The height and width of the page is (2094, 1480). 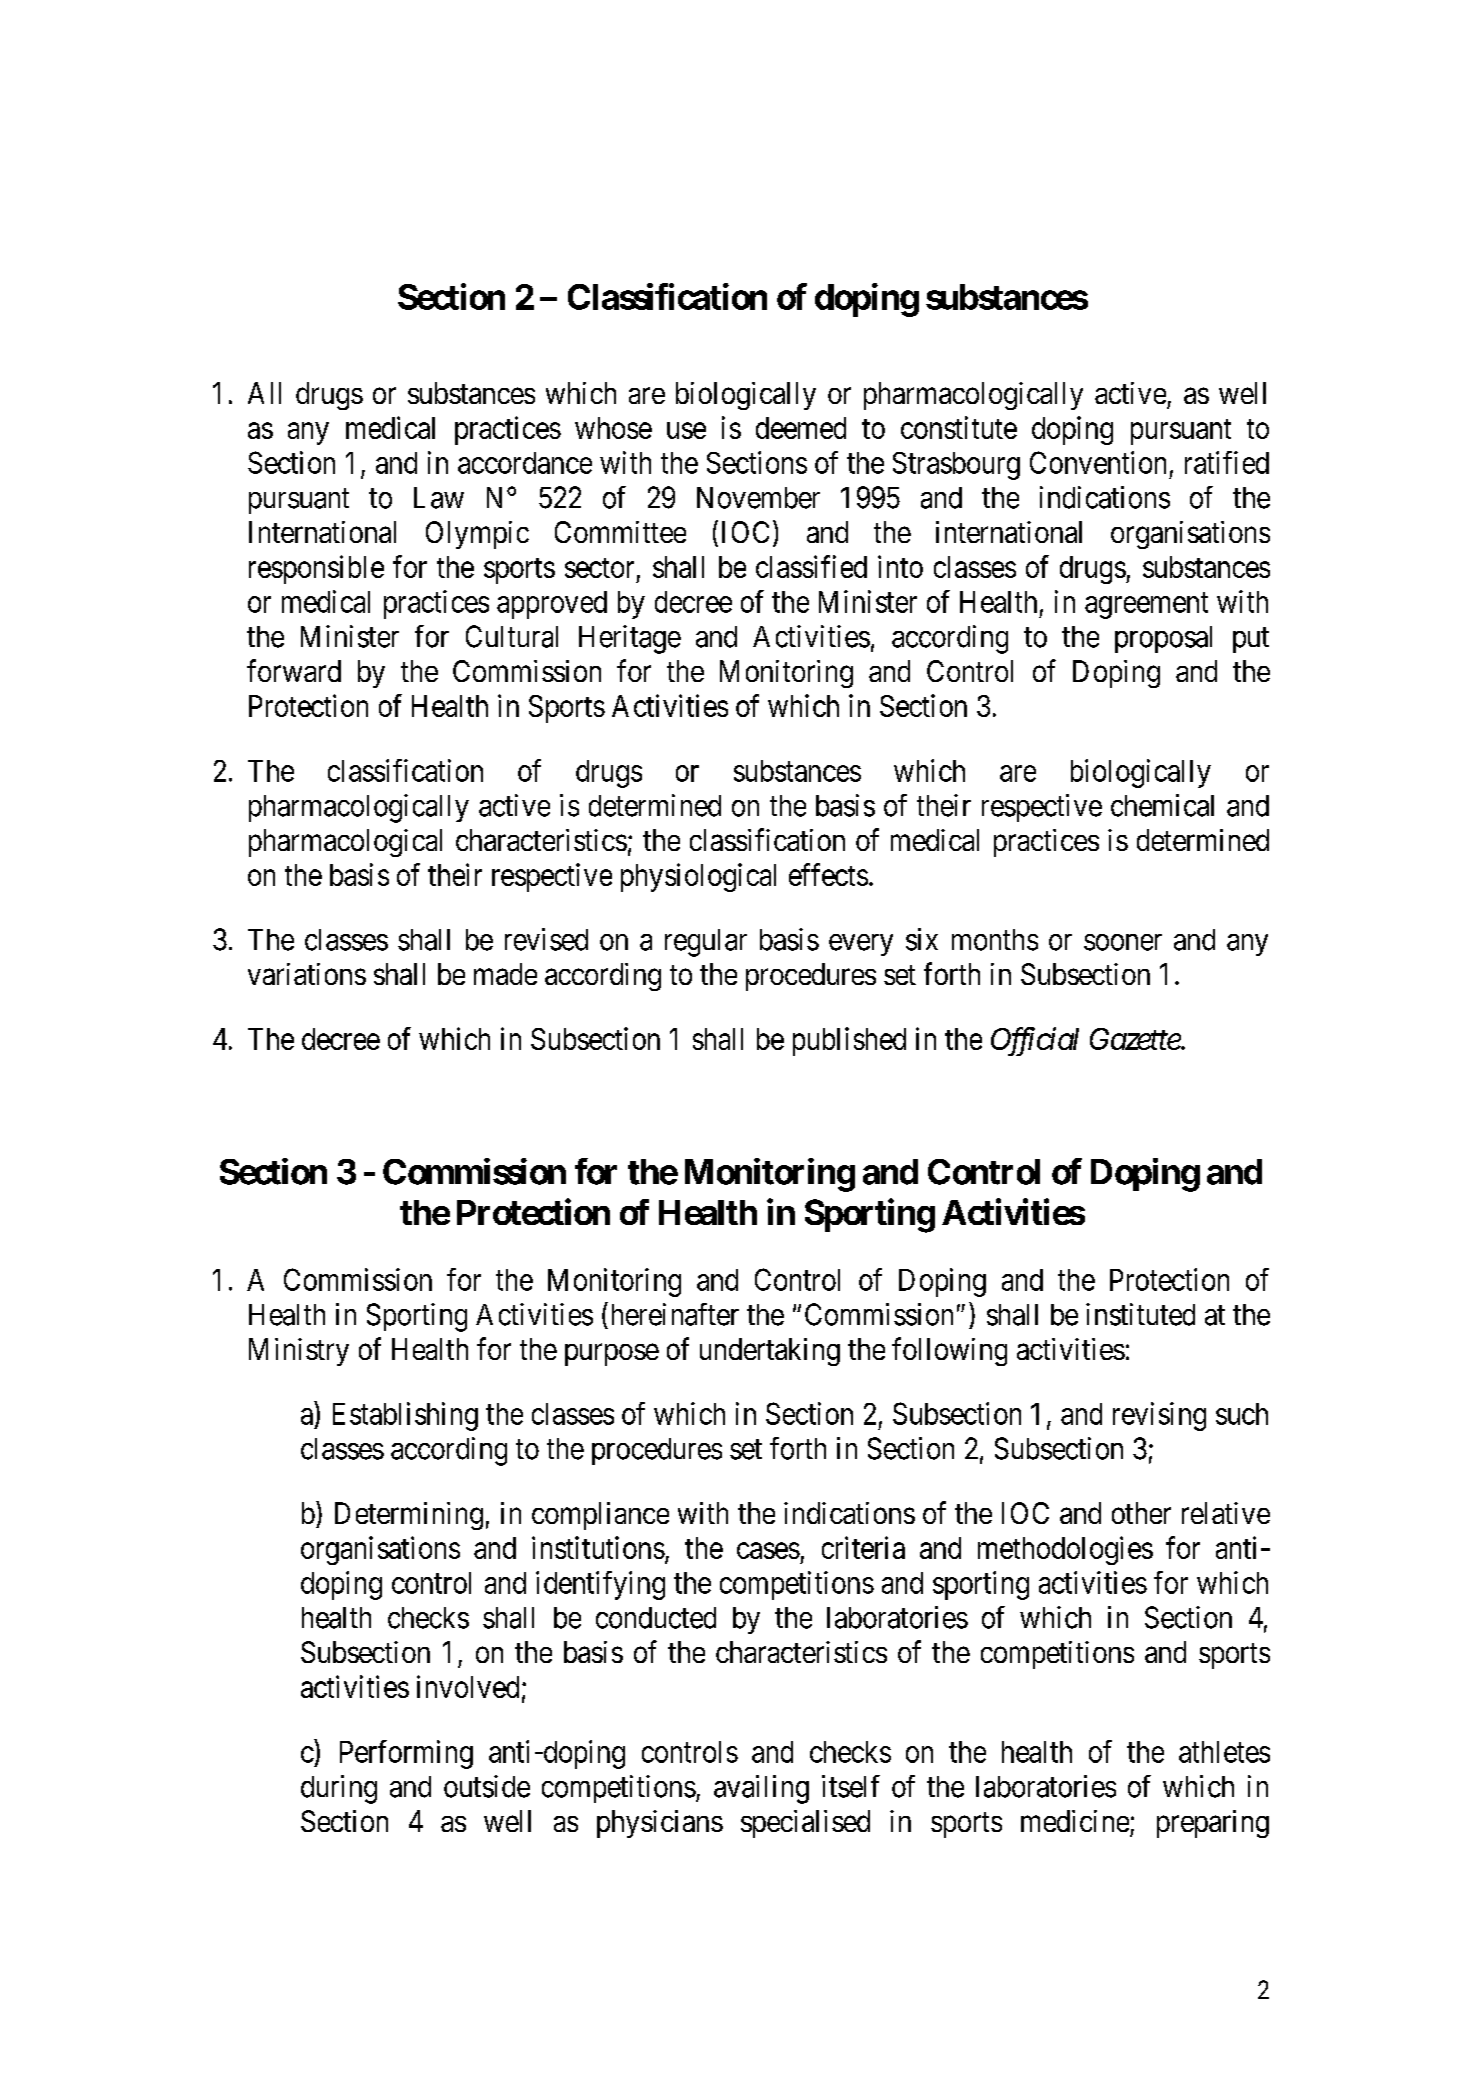 I want to click on hereinafter, so click(x=673, y=1314).
